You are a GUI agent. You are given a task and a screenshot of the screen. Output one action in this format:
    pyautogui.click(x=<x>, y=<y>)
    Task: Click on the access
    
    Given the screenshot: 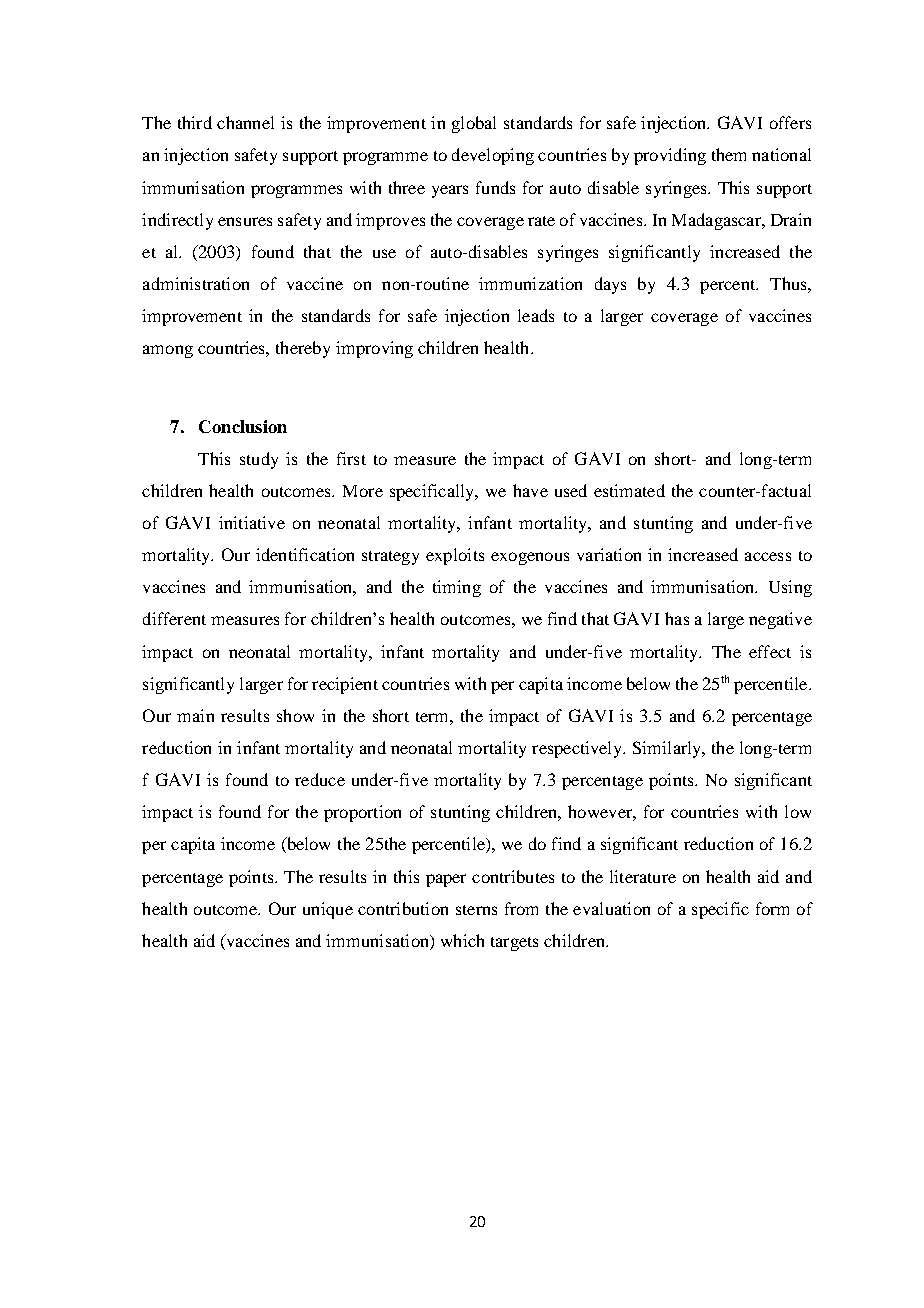 What is the action you would take?
    pyautogui.click(x=768, y=556)
